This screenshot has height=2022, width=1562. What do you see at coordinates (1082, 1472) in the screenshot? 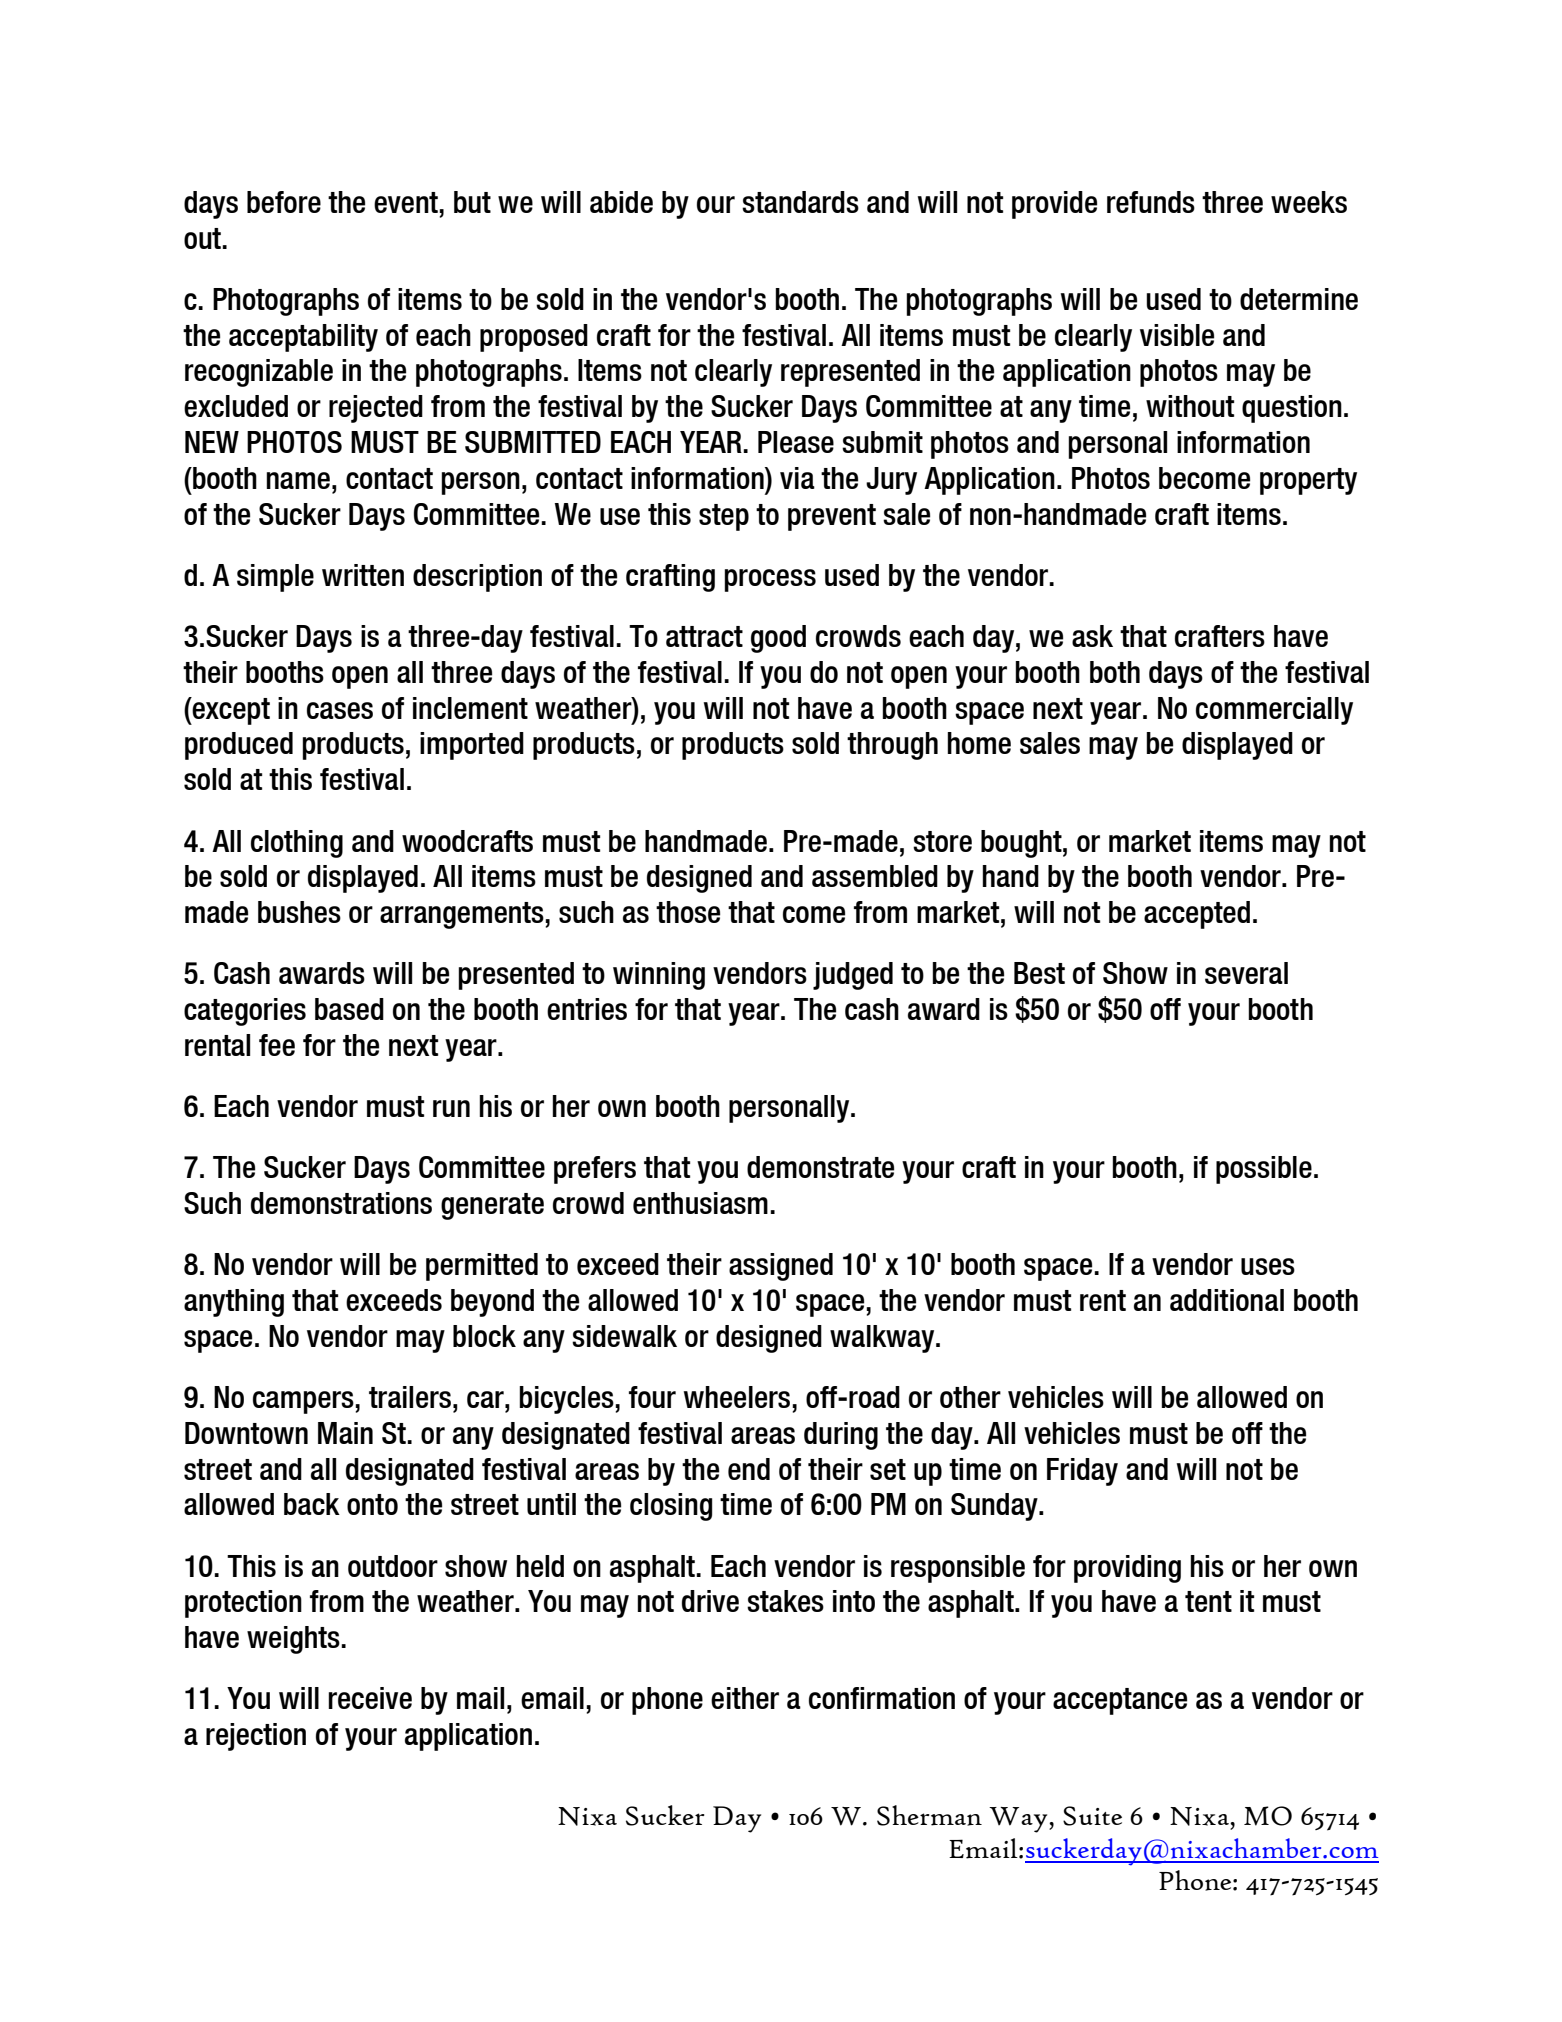
I see `Friday` at bounding box center [1082, 1472].
